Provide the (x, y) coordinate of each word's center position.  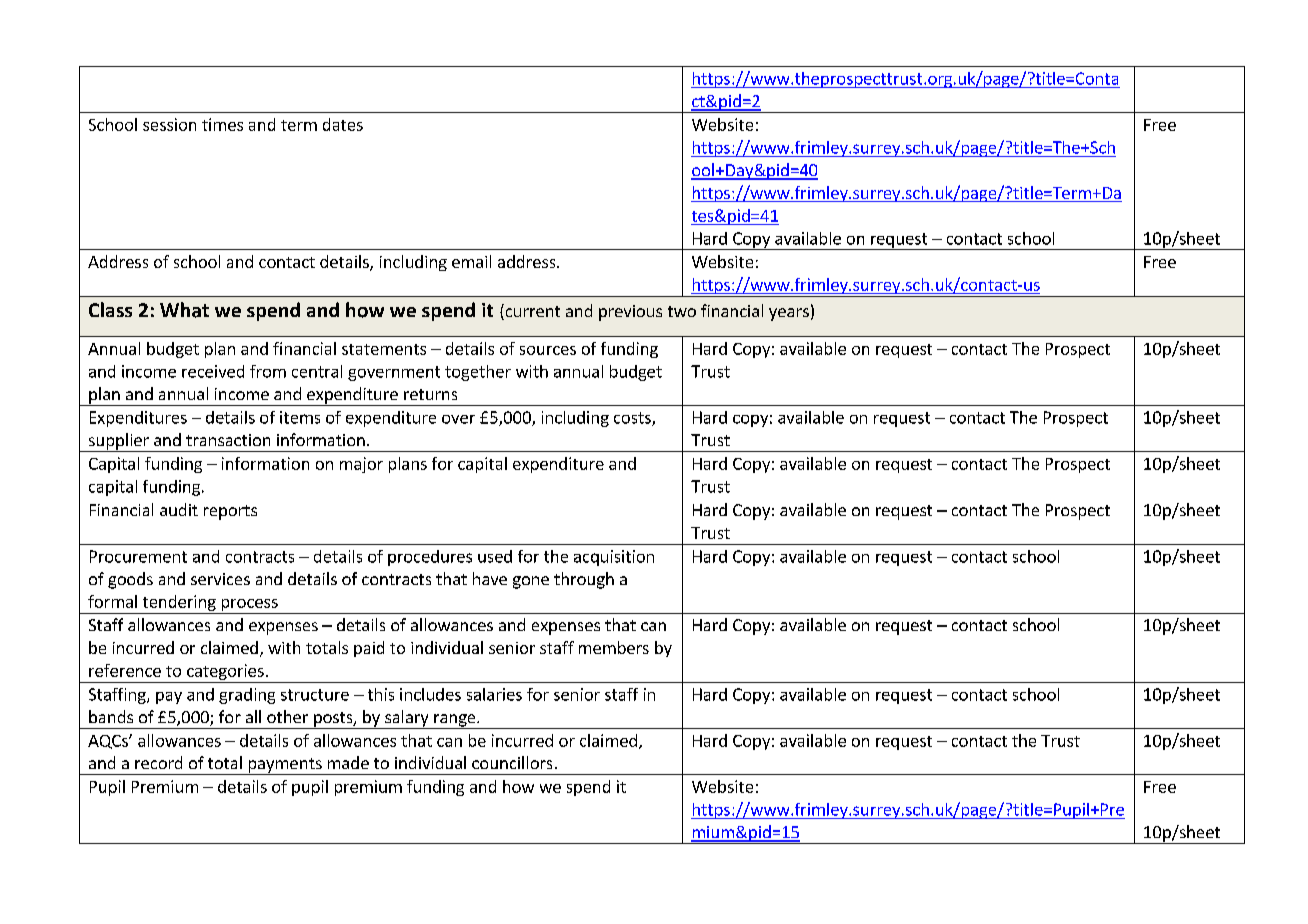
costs (633, 419)
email (471, 261)
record (158, 762)
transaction (228, 440)
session (169, 124)
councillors (512, 762)
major (361, 465)
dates (343, 124)
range (455, 721)
